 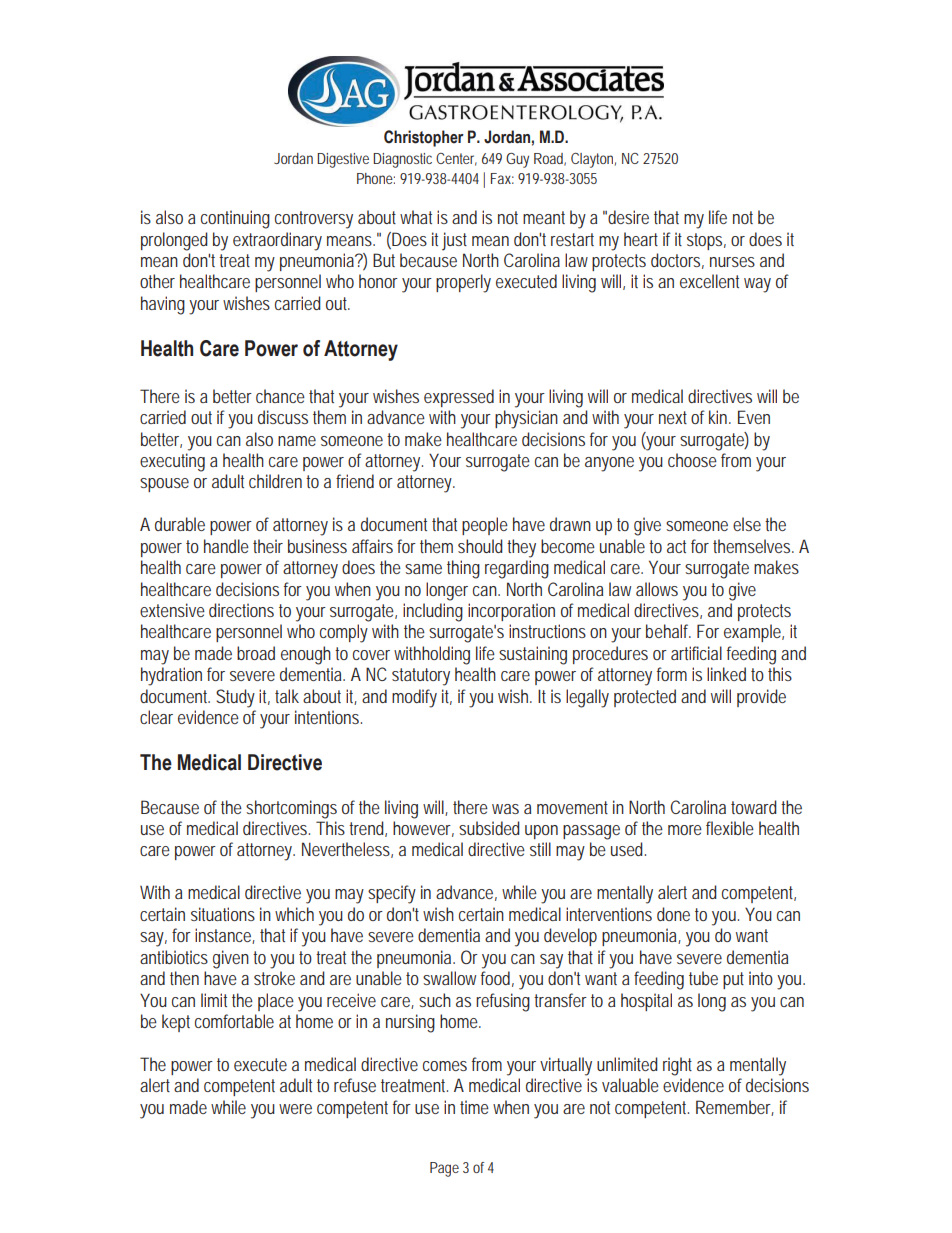 I want to click on were, so click(x=295, y=1109).
